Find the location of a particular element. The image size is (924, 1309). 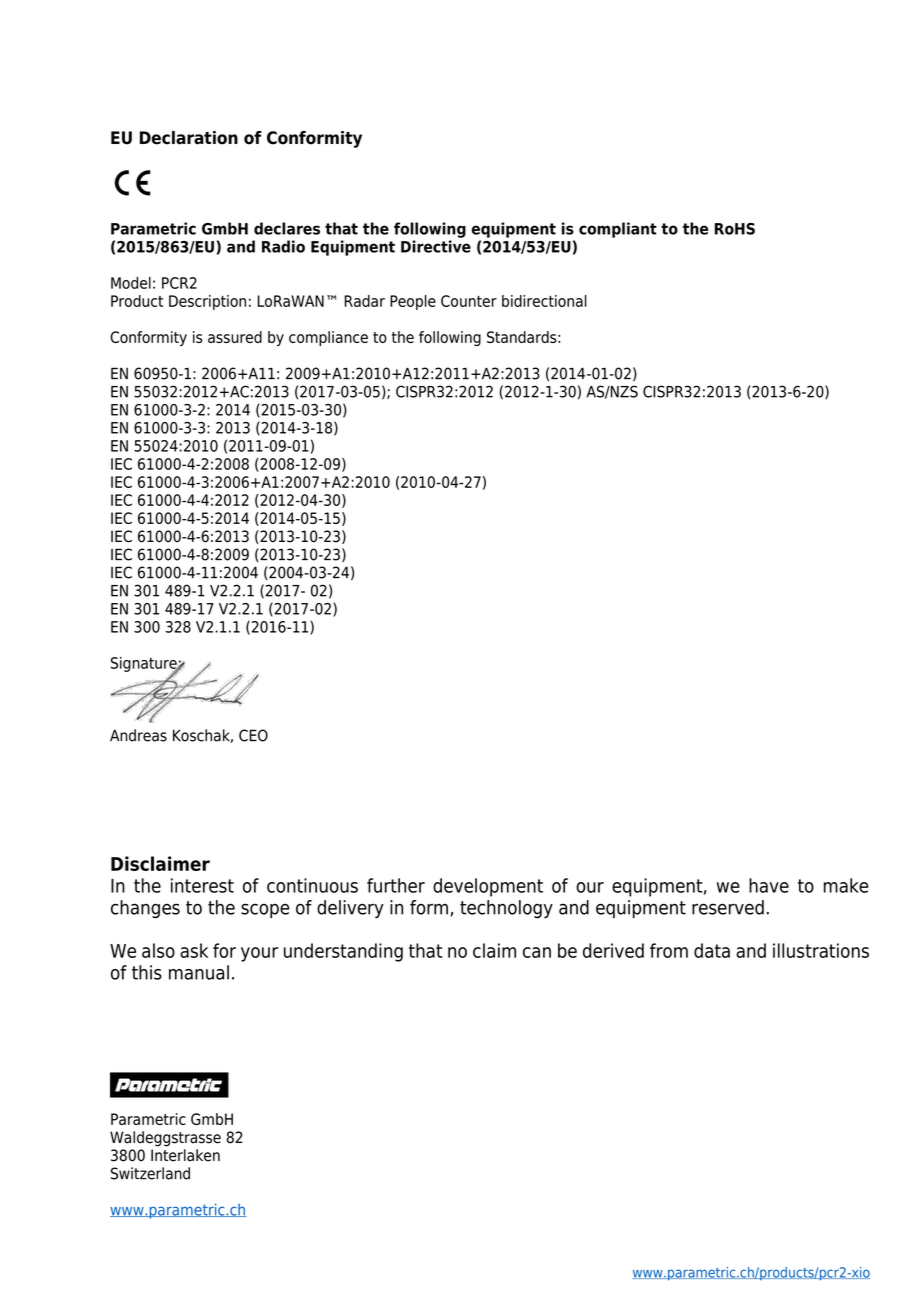

bidirectional is located at coordinates (544, 301).
